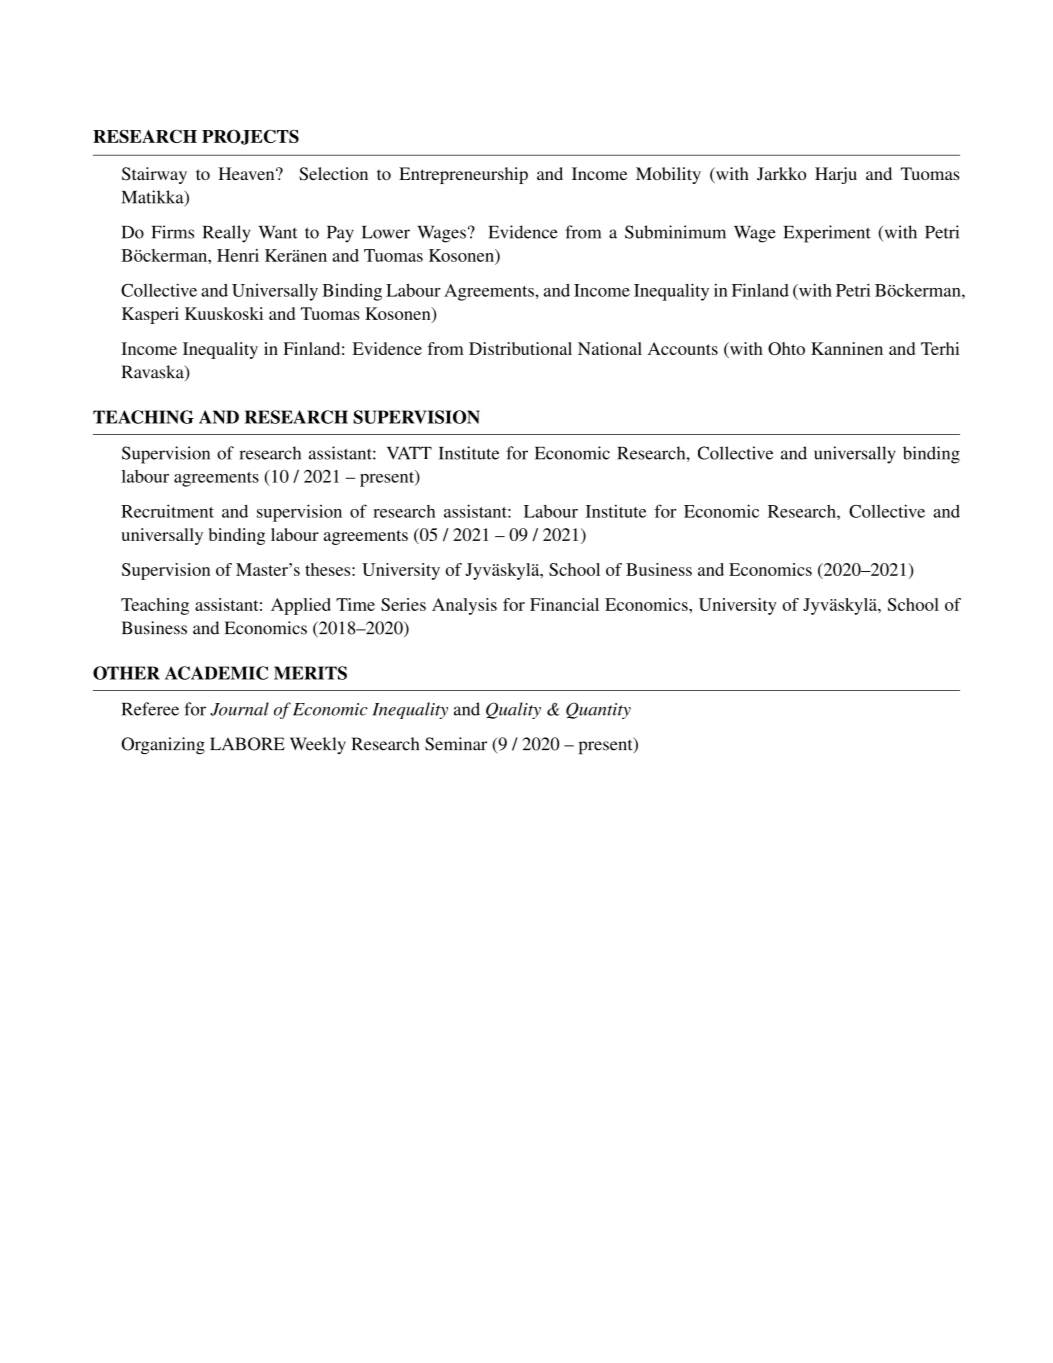 Image resolution: width=1053 pixels, height=1363 pixels. What do you see at coordinates (167, 511) in the image?
I see `Recruitment` at bounding box center [167, 511].
